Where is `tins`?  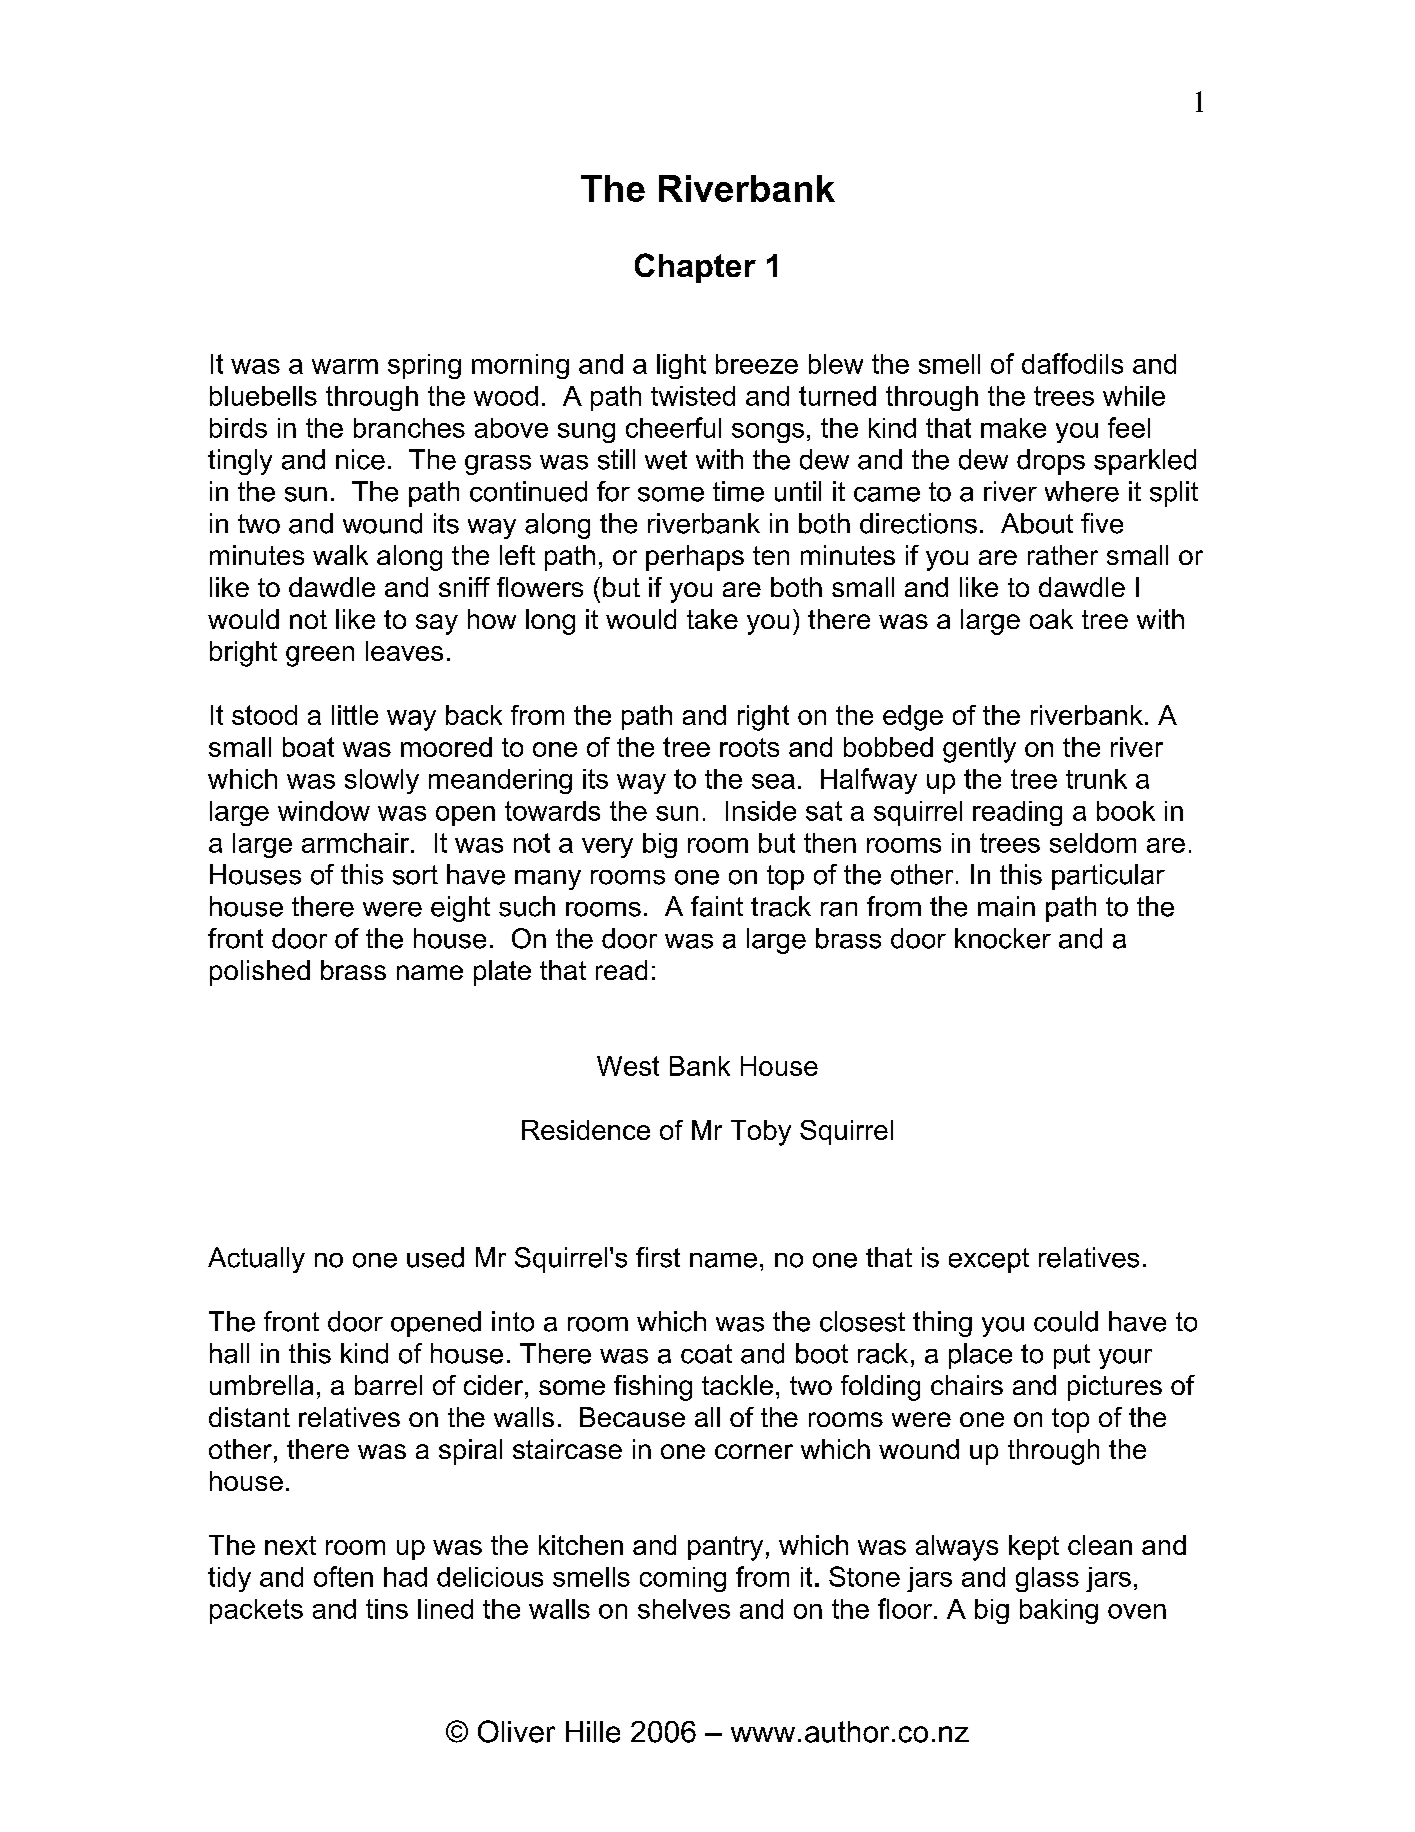 tins is located at coordinates (387, 1609).
